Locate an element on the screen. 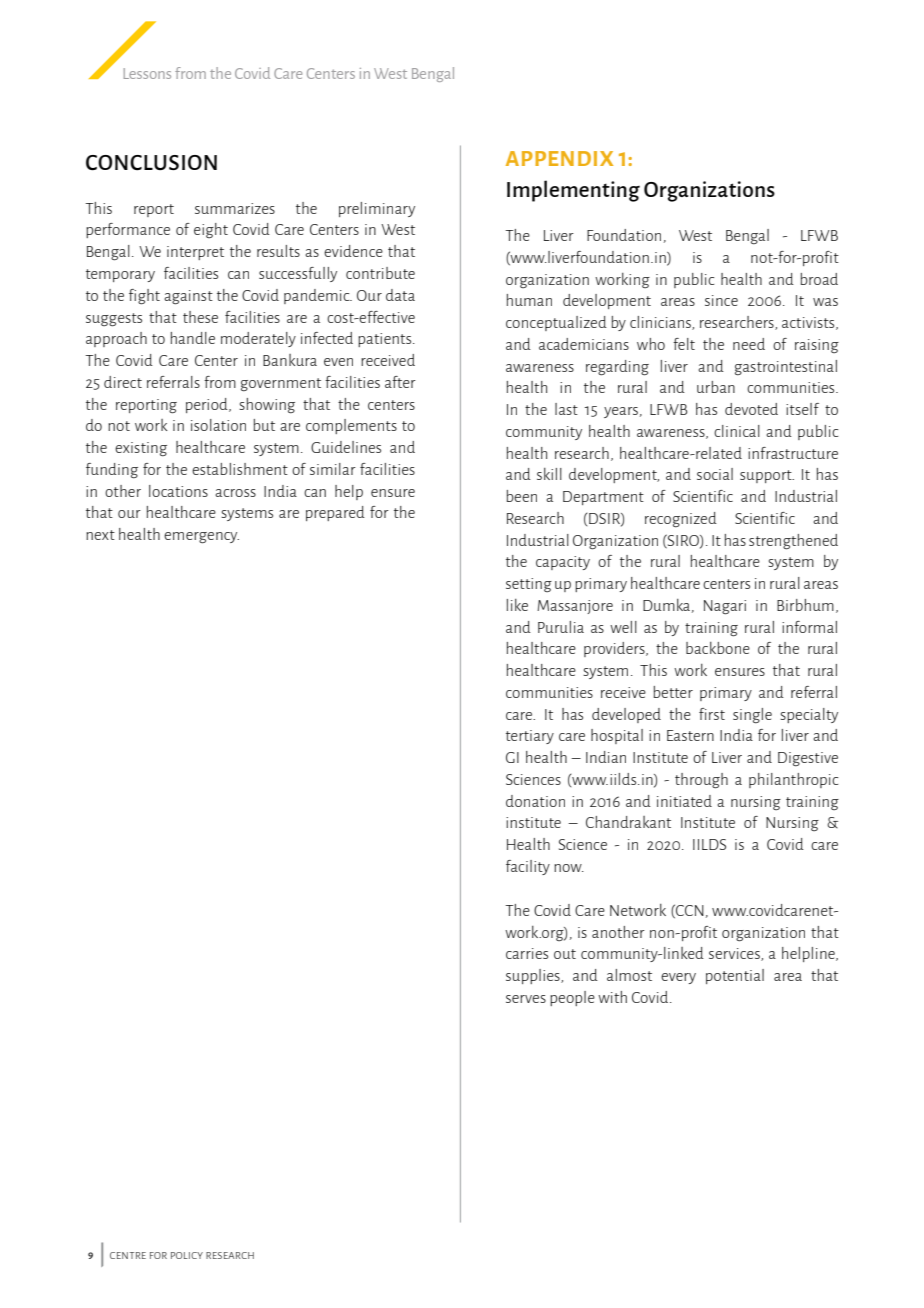 The height and width of the screenshot is (1308, 924). emergency is located at coordinates (201, 538).
